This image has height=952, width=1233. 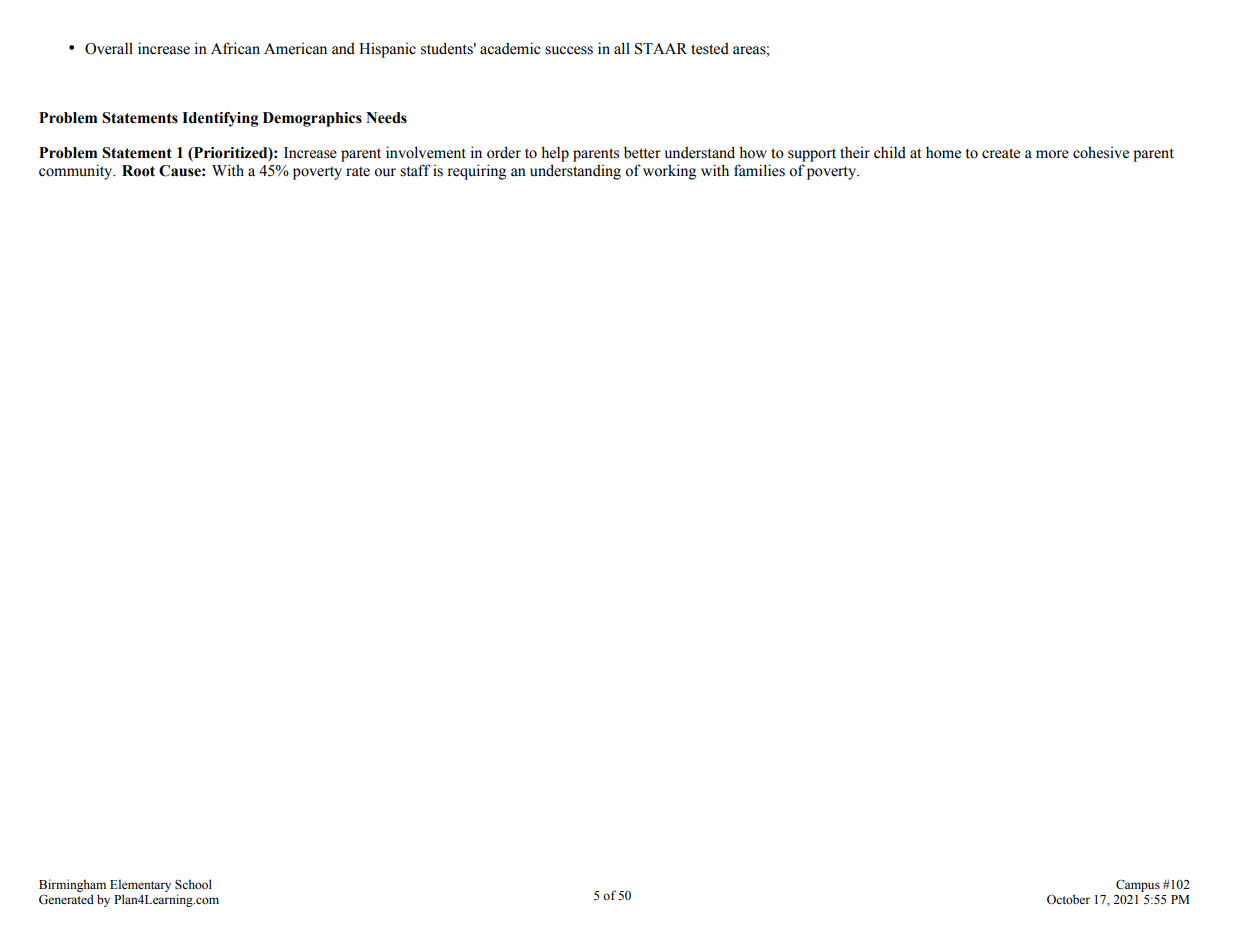 I want to click on success, so click(x=569, y=50).
